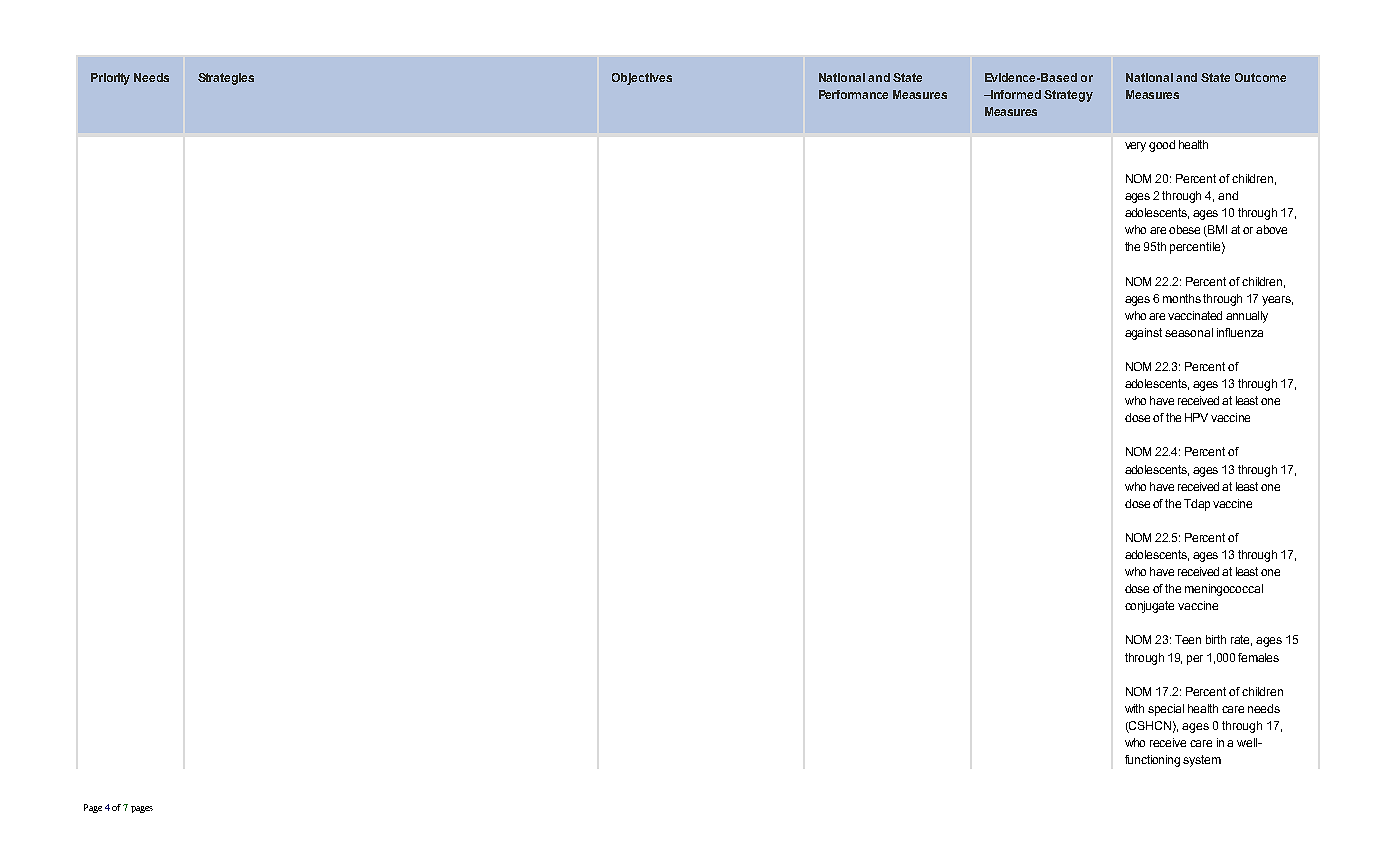 The width and height of the screenshot is (1400, 850). Describe the element at coordinates (642, 79) in the screenshot. I see `Objectives` at that location.
